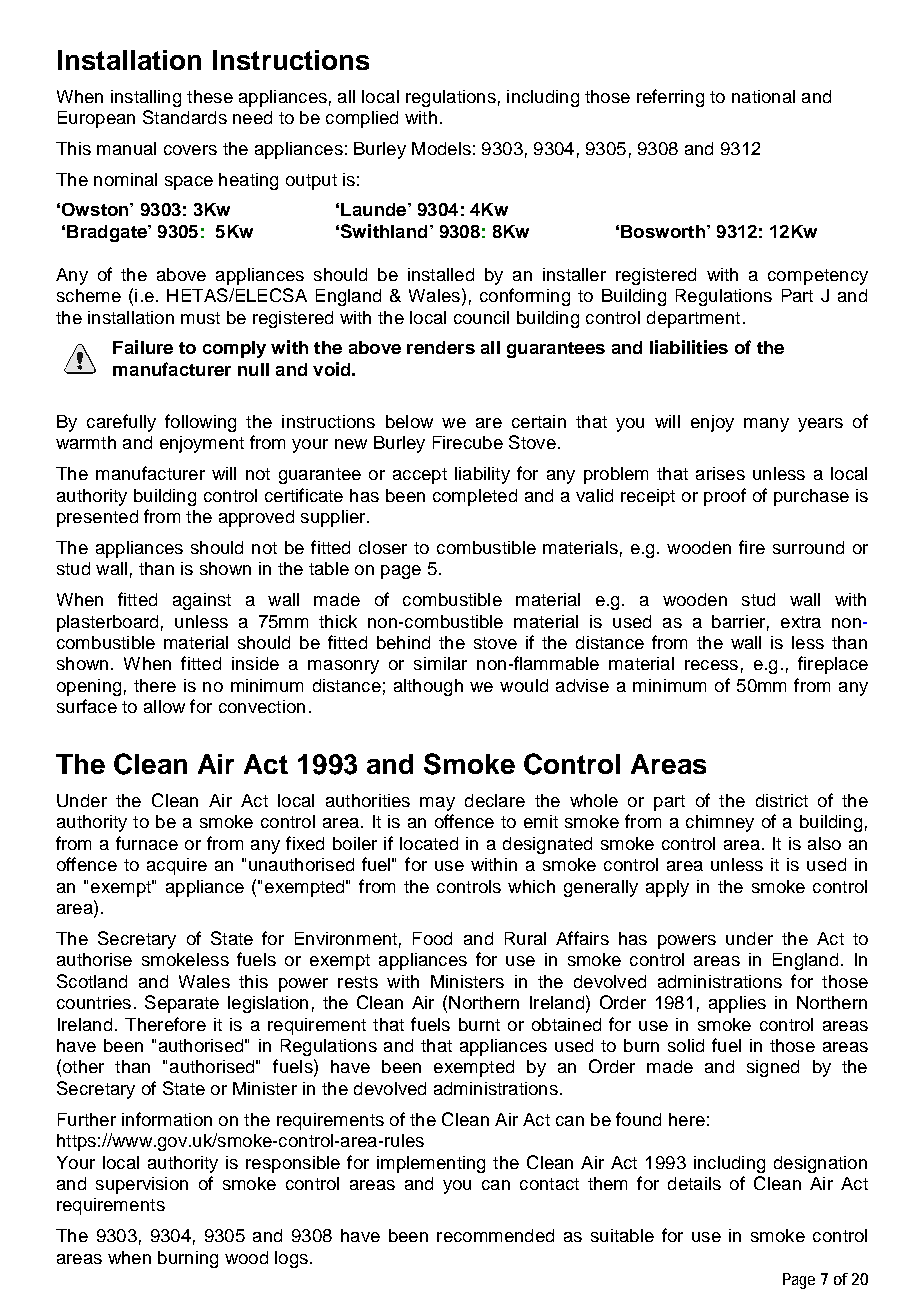 Image resolution: width=924 pixels, height=1308 pixels. Describe the element at coordinates (142, 1185) in the screenshot. I see `supervision` at that location.
